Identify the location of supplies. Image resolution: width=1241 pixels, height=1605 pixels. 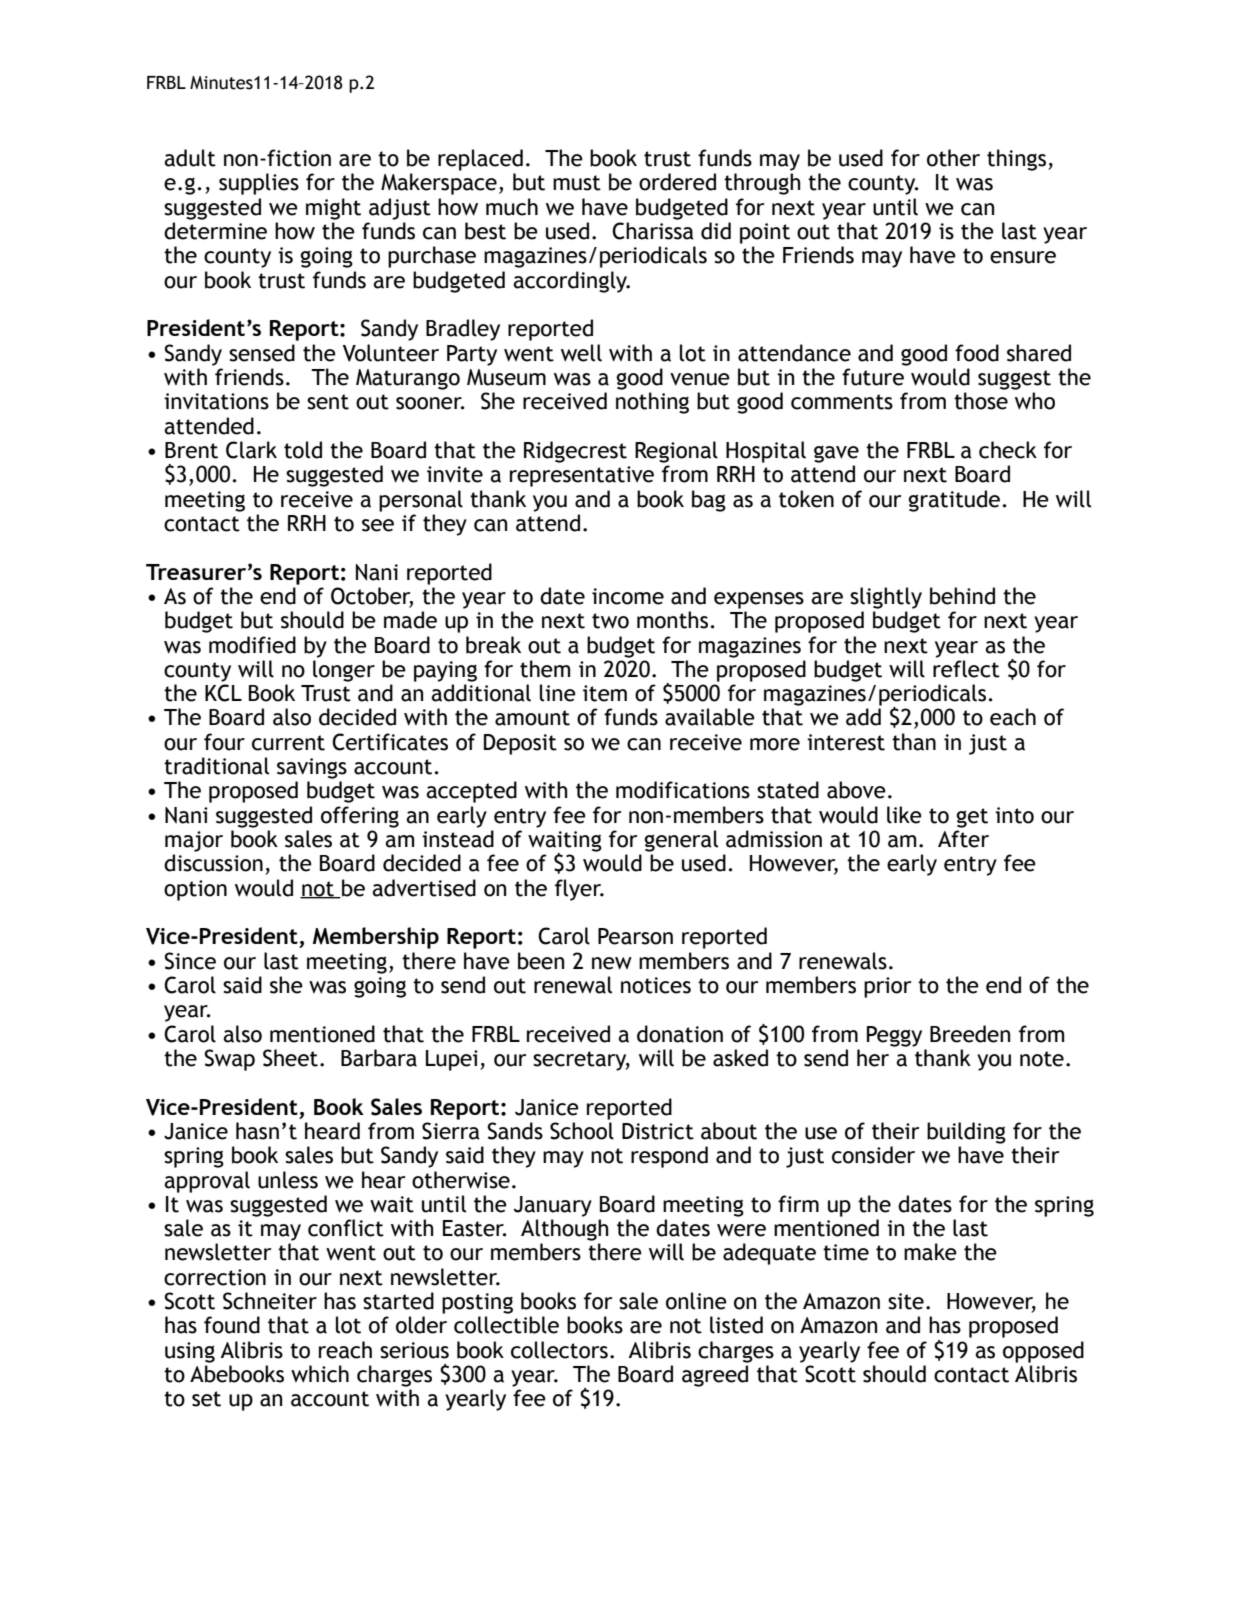
(259, 184).
